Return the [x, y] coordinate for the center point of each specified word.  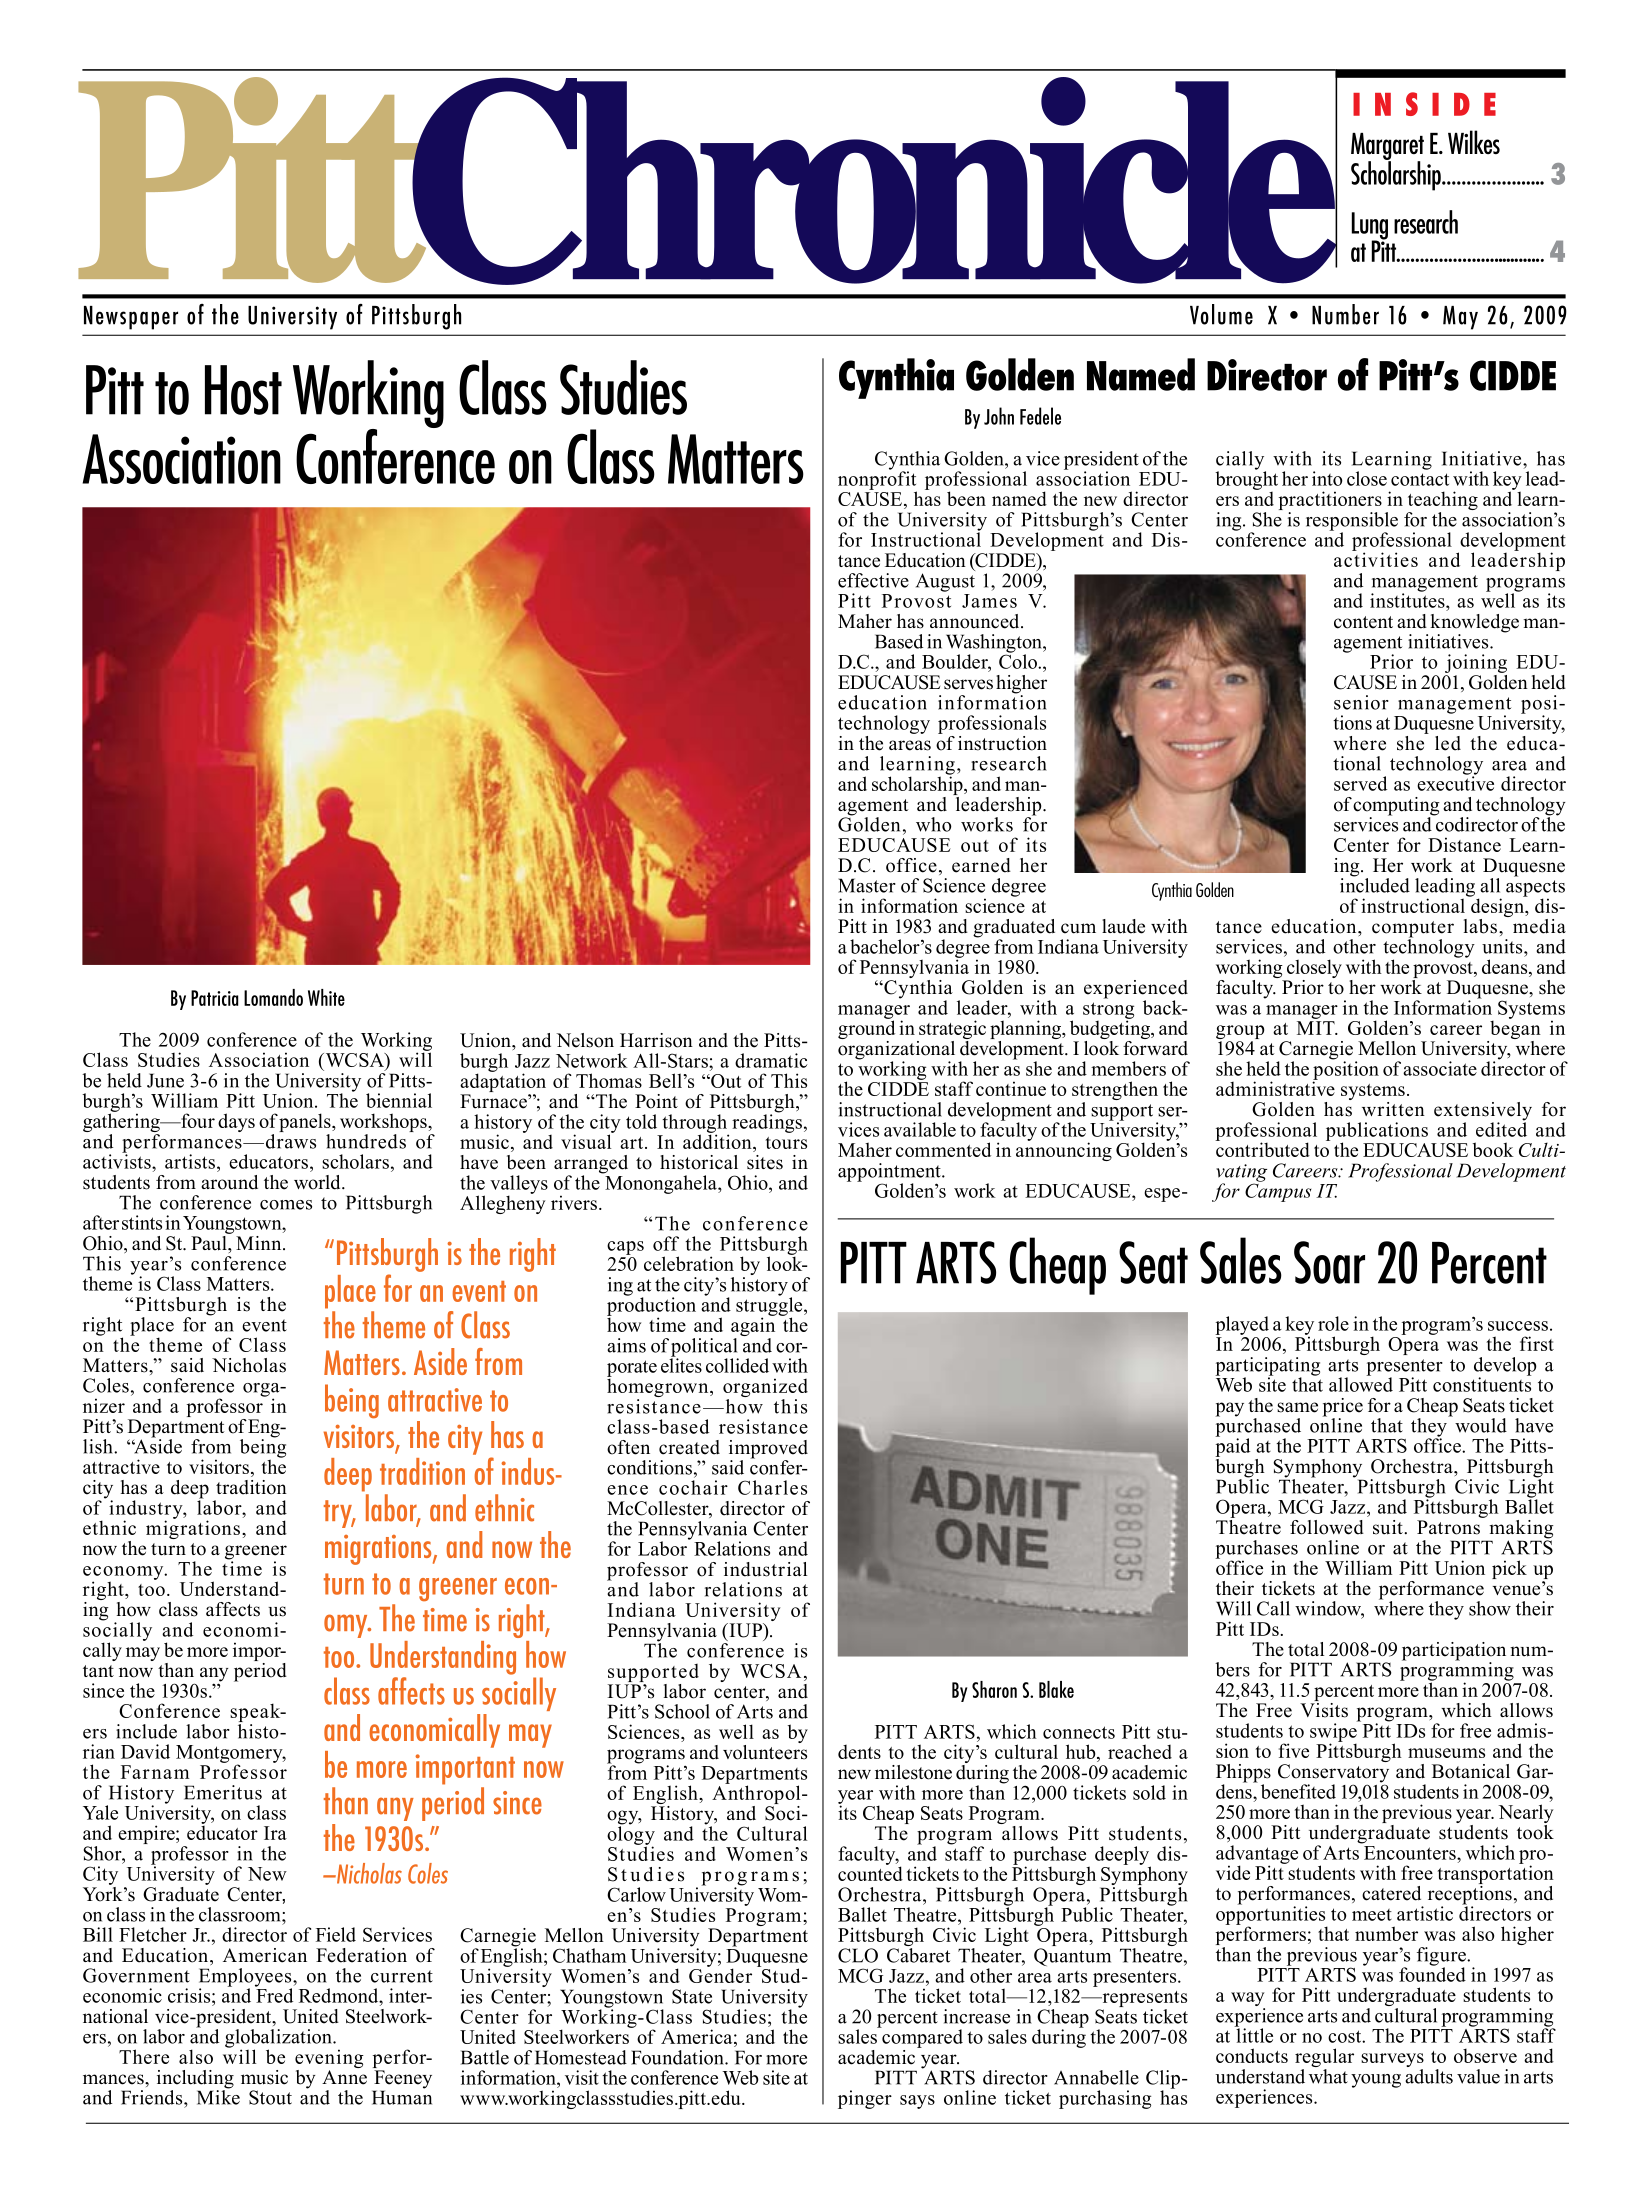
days [236, 1122]
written [1393, 1109]
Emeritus [223, 1792]
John [999, 416]
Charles [772, 1487]
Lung [1370, 227]
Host [243, 390]
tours [786, 1143]
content [1363, 622]
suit [1389, 1527]
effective [873, 580]
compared [921, 2037]
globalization [279, 2039]
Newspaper [131, 318]
